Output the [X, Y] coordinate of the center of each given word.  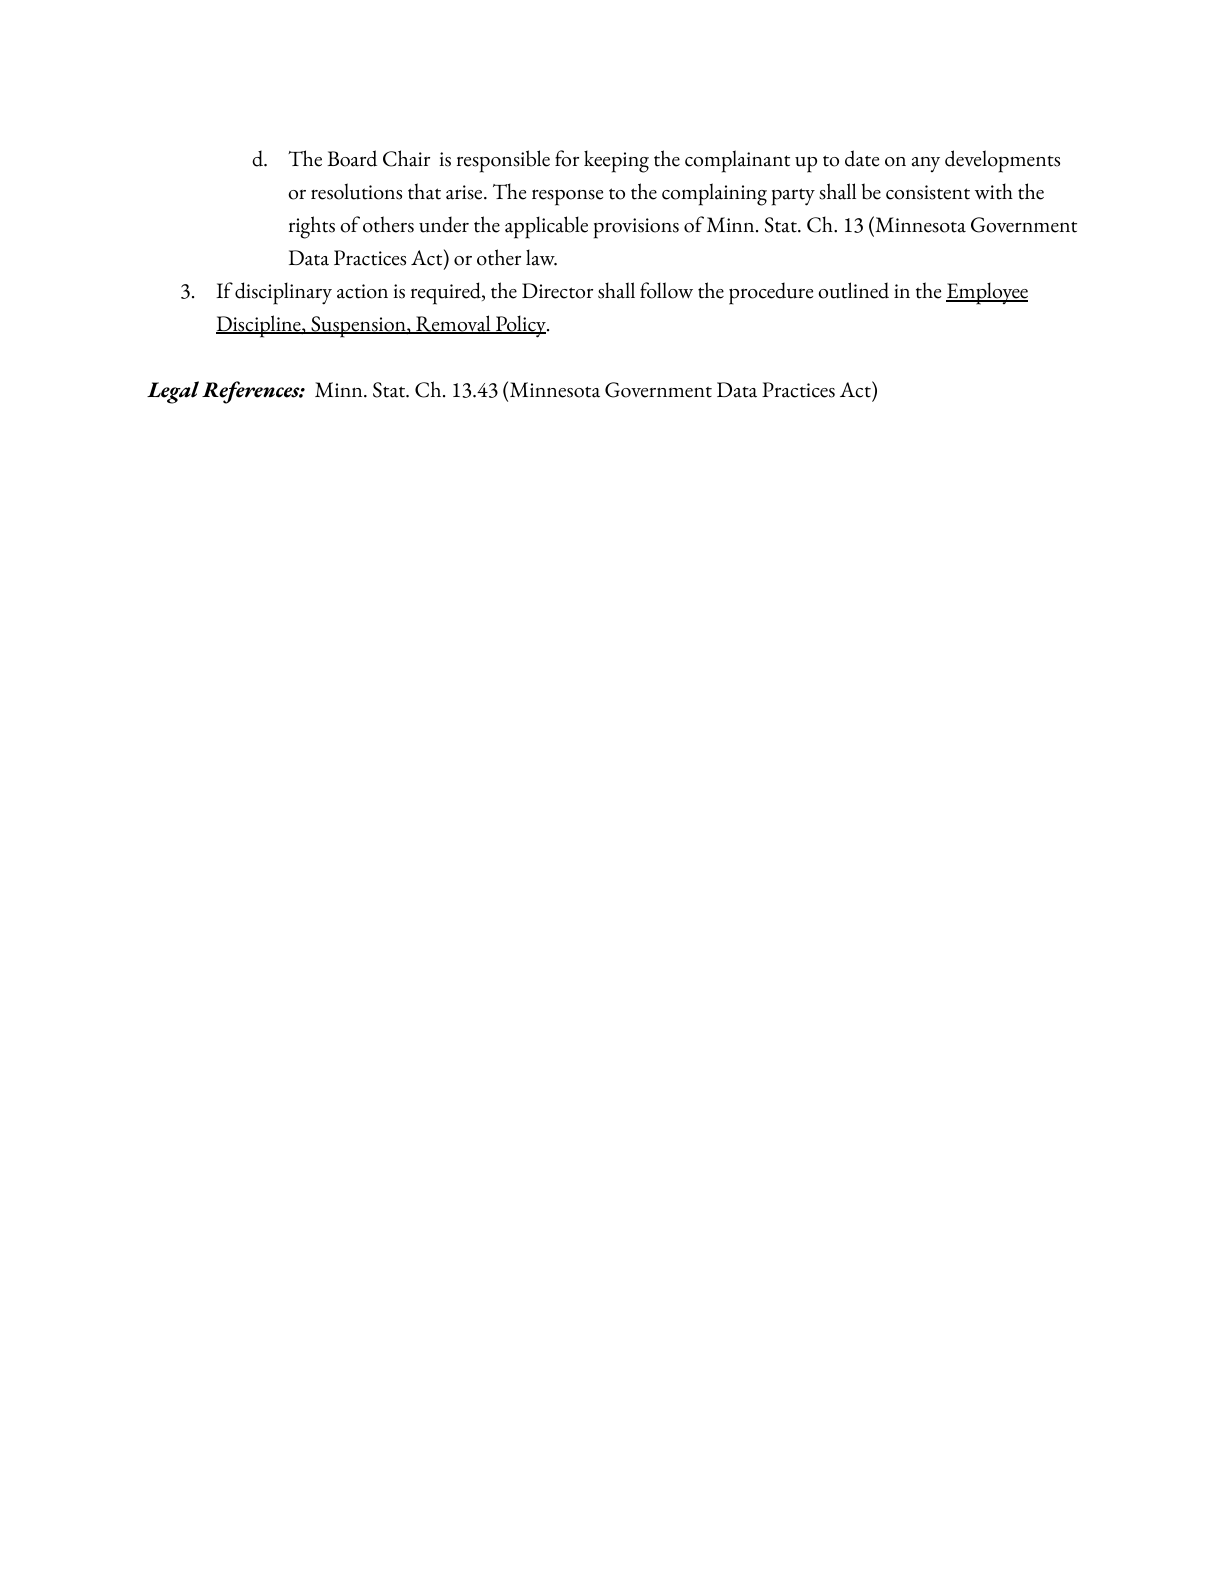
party [793, 197]
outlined [853, 290]
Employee [987, 293]
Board [352, 158]
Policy [520, 326]
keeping [616, 161]
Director [557, 291]
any [926, 164]
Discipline [259, 326]
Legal [173, 392]
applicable [546, 227]
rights [312, 227]
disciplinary [283, 293]
